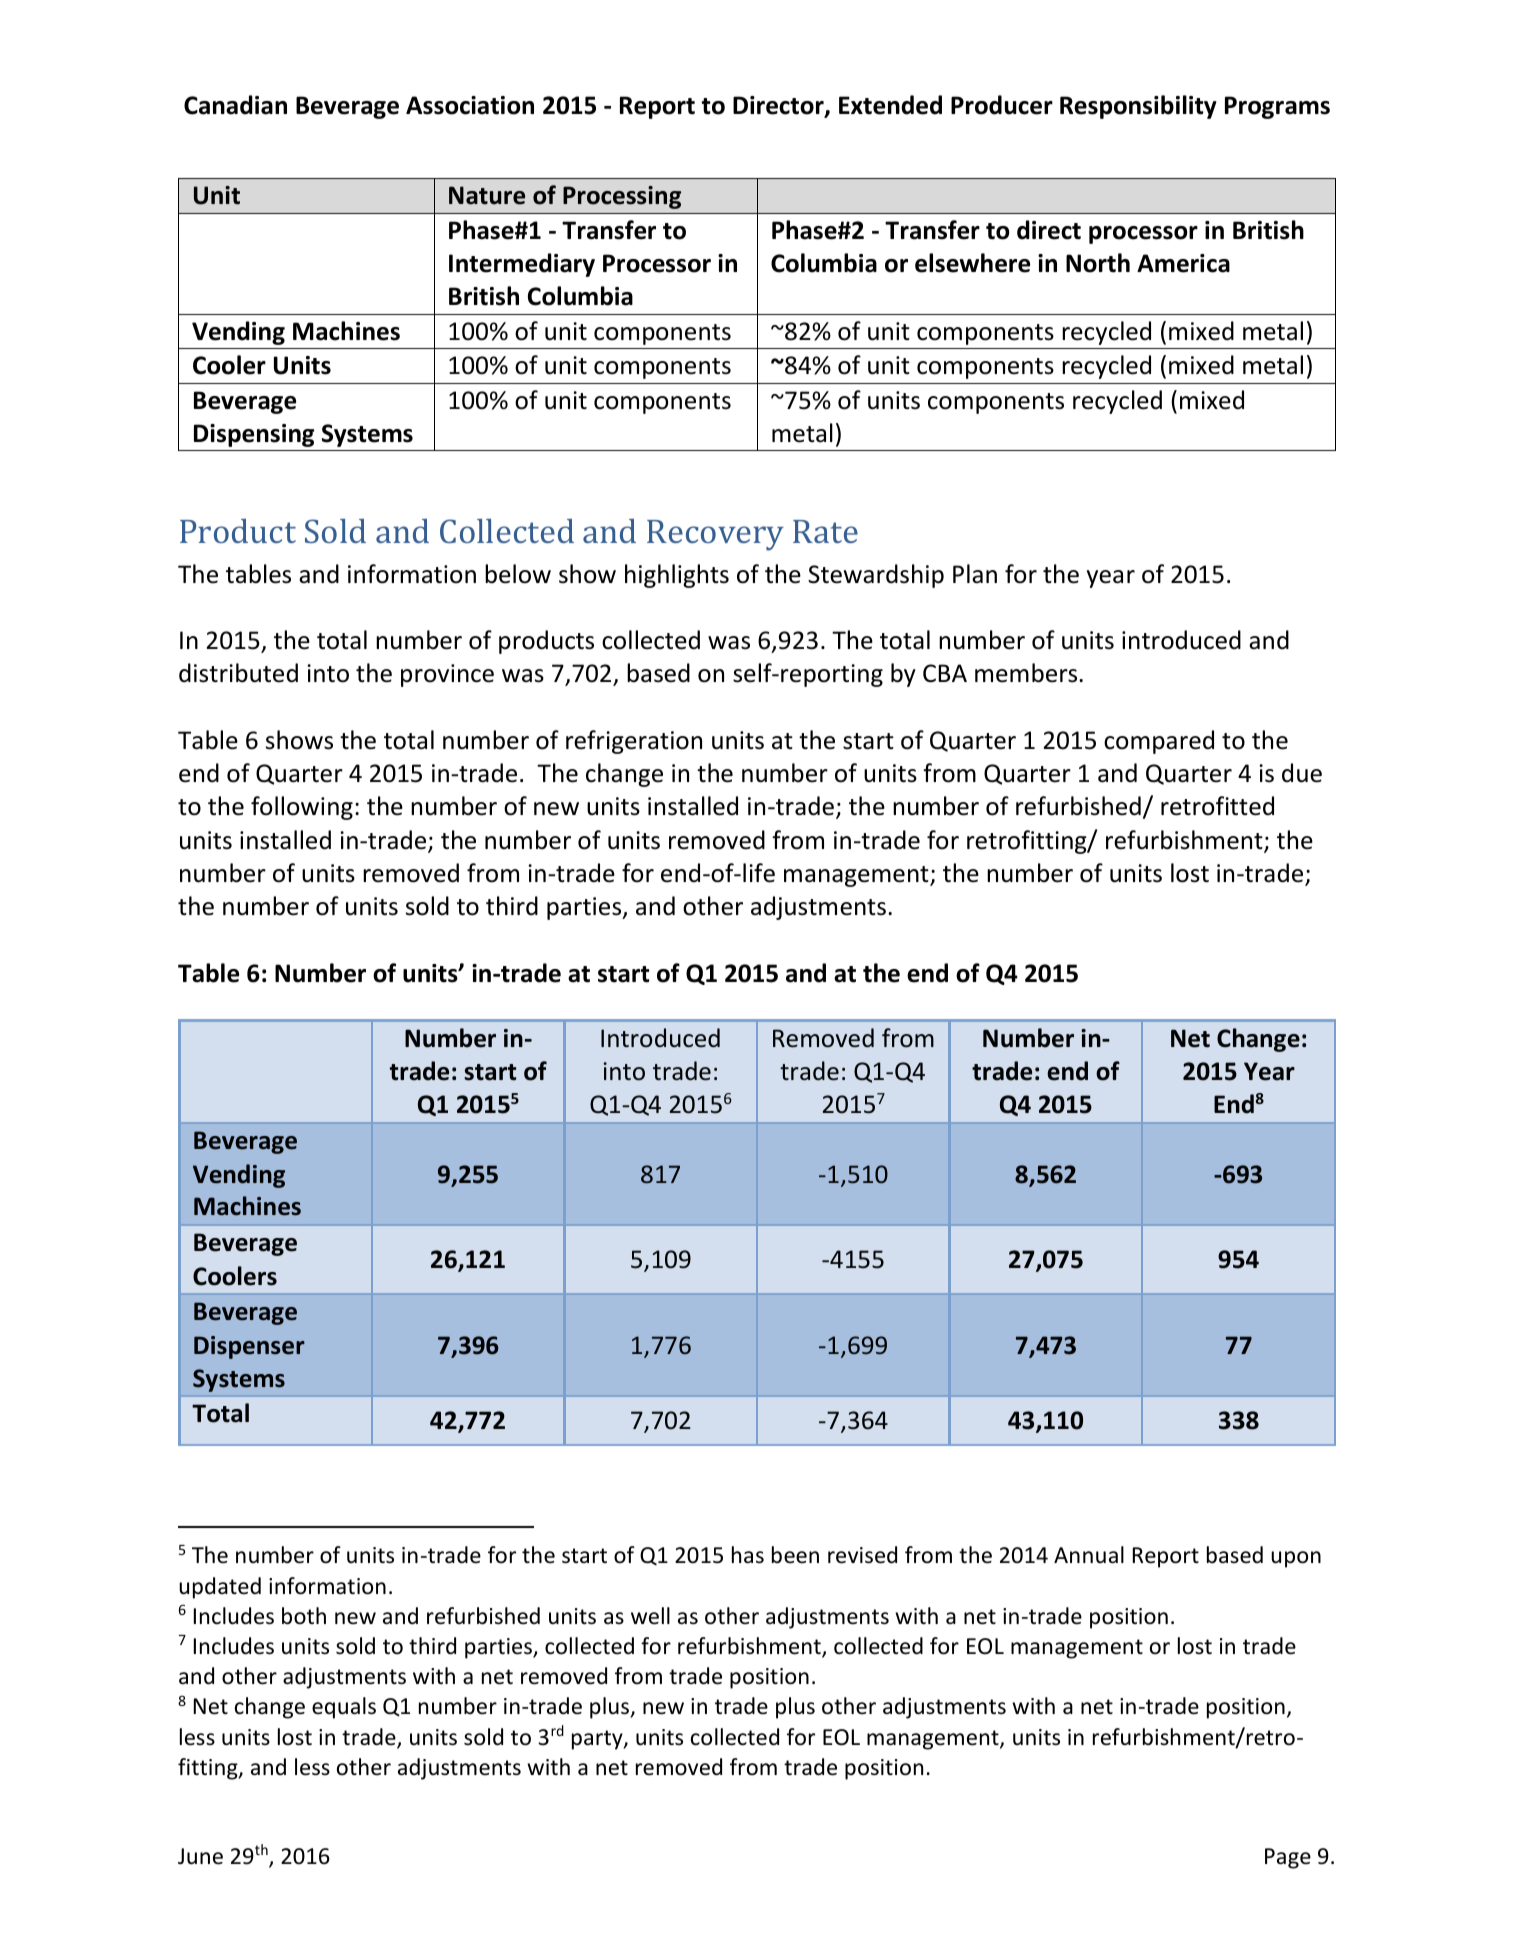  Describe the element at coordinates (1288, 1858) in the page. I see `Page` at that location.
